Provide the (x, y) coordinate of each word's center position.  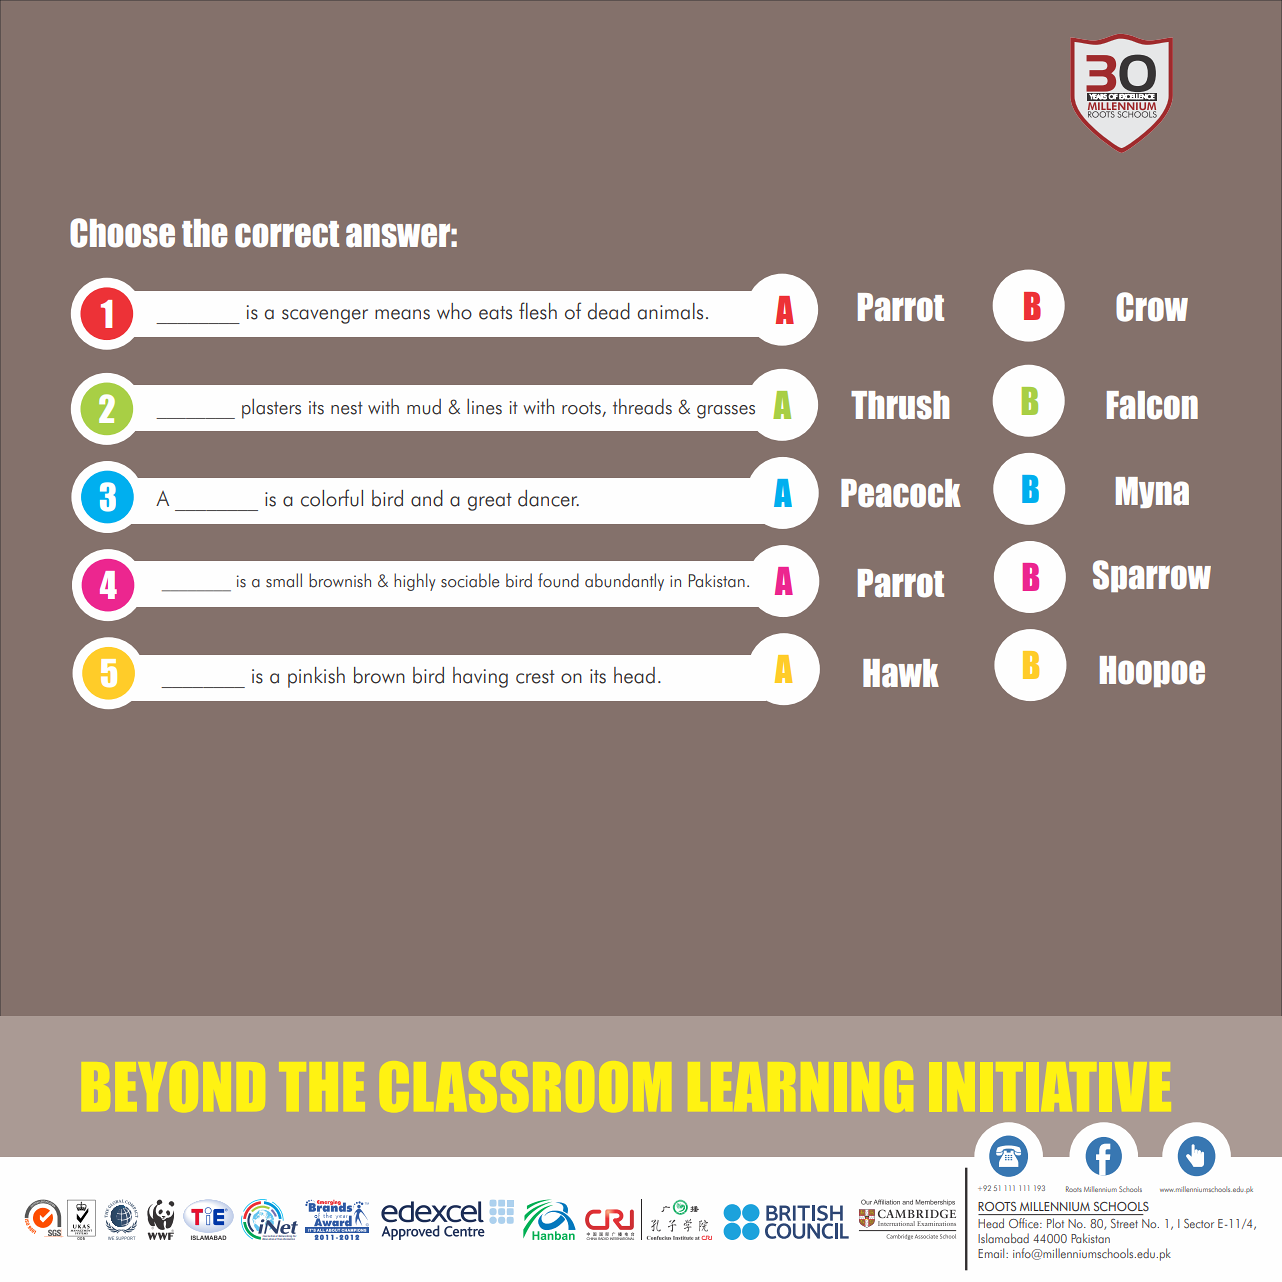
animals (670, 311)
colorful (332, 498)
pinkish (316, 677)
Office (1025, 1223)
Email (992, 1253)
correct (287, 234)
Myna (1152, 492)
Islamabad (1003, 1238)
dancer (548, 498)
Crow (1152, 307)
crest (535, 677)
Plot (1055, 1223)
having (480, 677)
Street (1124, 1223)
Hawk (901, 673)
